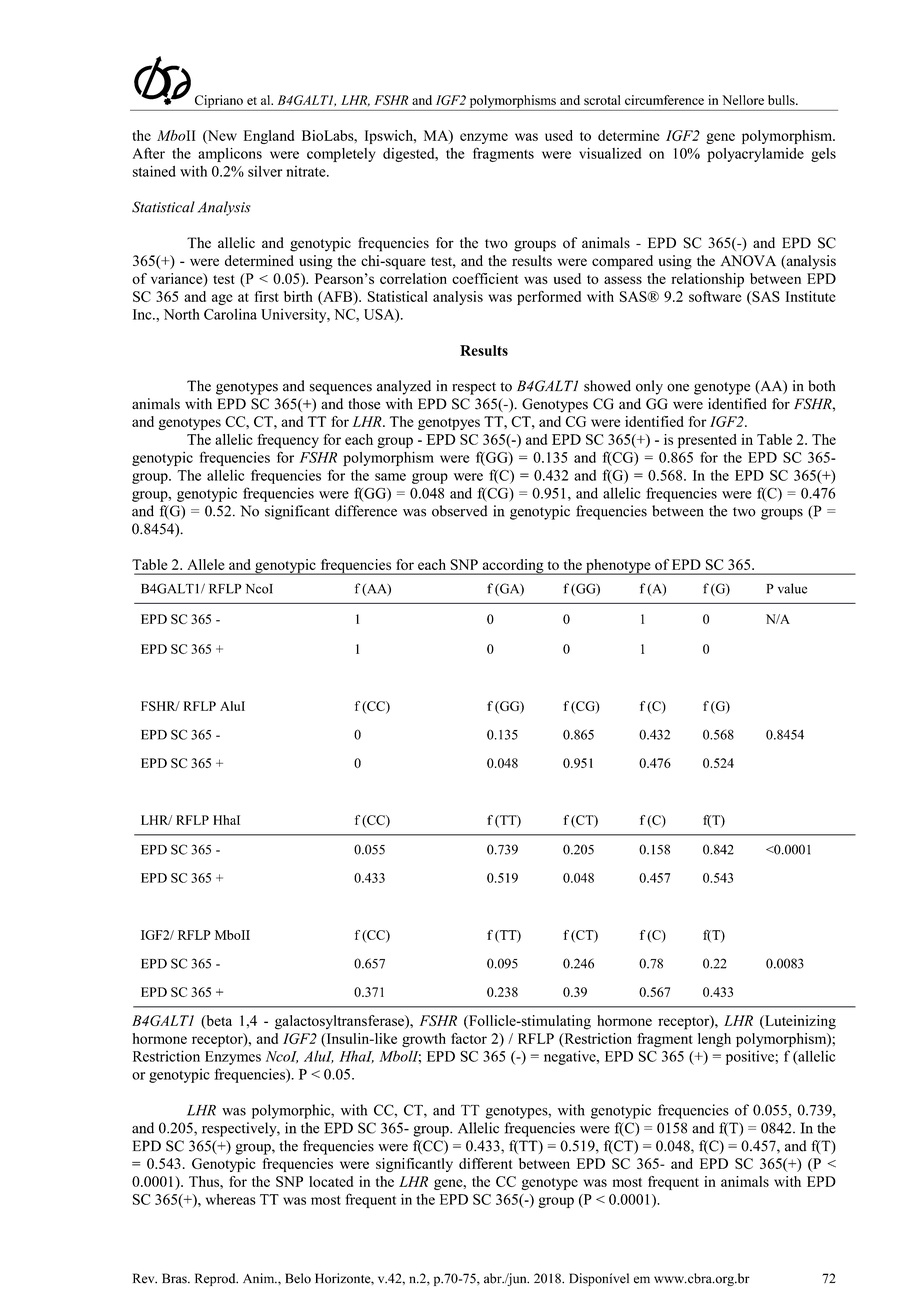 This screenshot has height=1309, width=924. Describe the element at coordinates (486, 1163) in the screenshot. I see `different` at that location.
